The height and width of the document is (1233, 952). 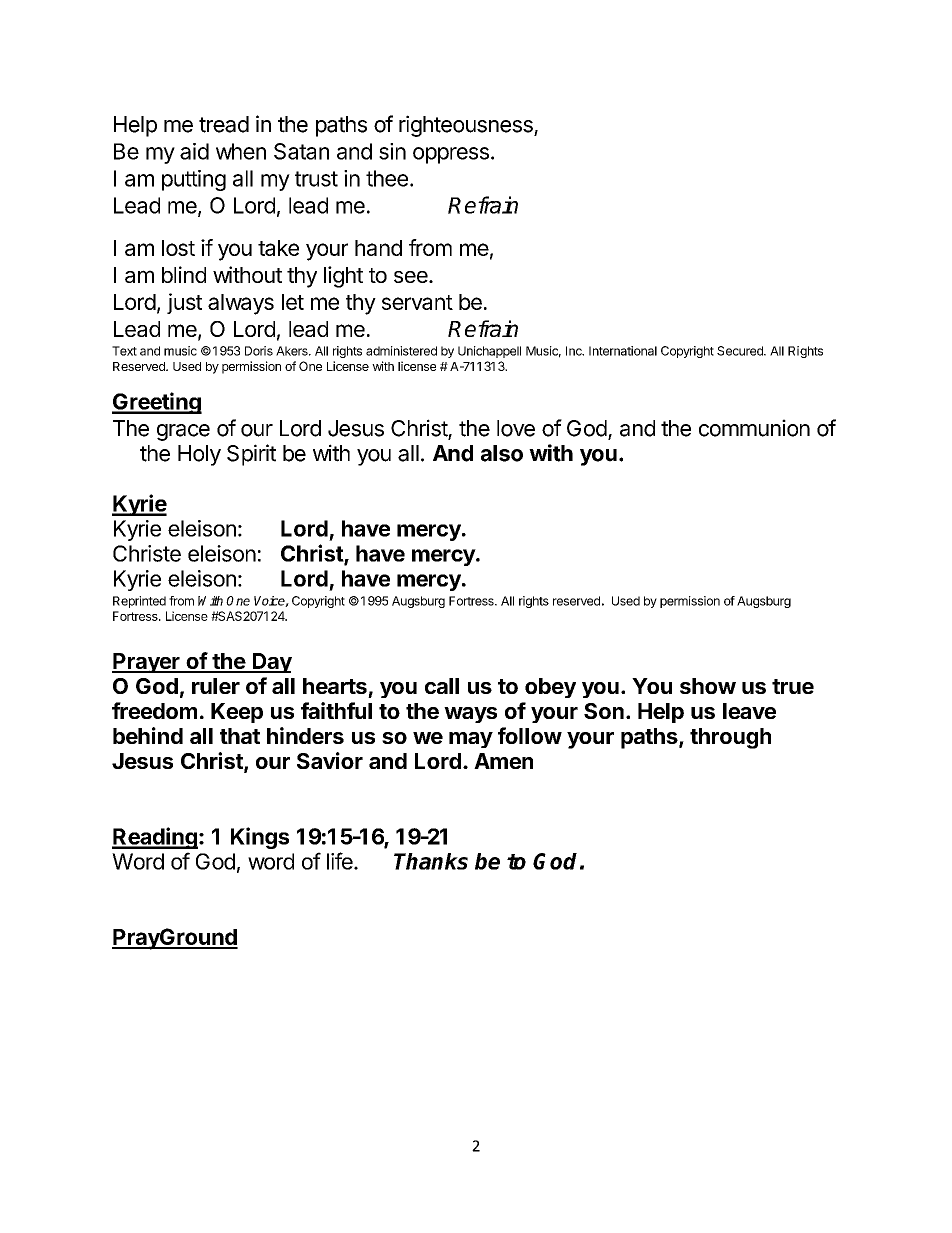 What do you see at coordinates (194, 151) in the document?
I see `aid` at bounding box center [194, 151].
